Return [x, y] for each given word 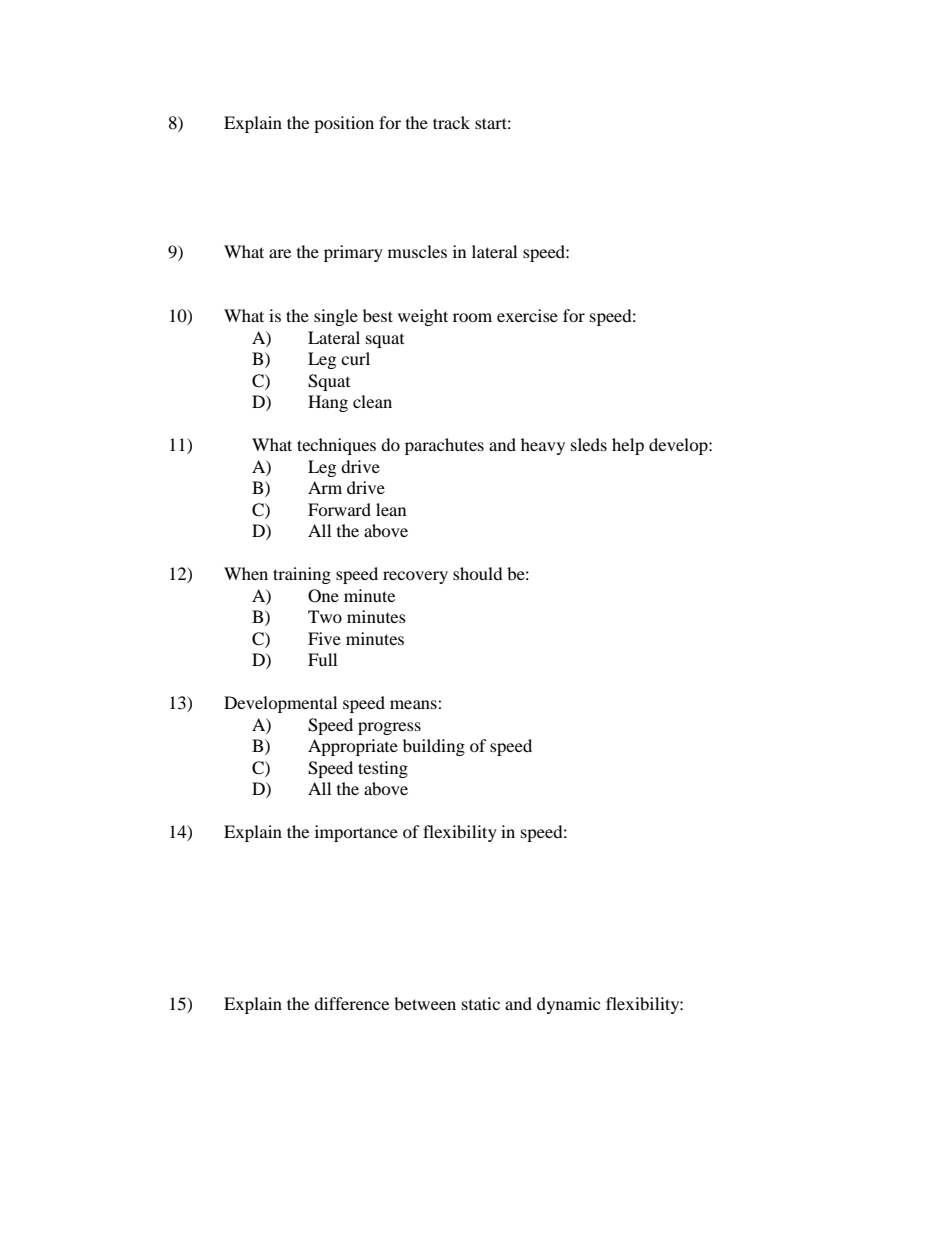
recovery [415, 577]
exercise [527, 315]
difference [351, 1003]
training [302, 575]
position [344, 124]
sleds [589, 444]
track [451, 122]
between [425, 1003]
